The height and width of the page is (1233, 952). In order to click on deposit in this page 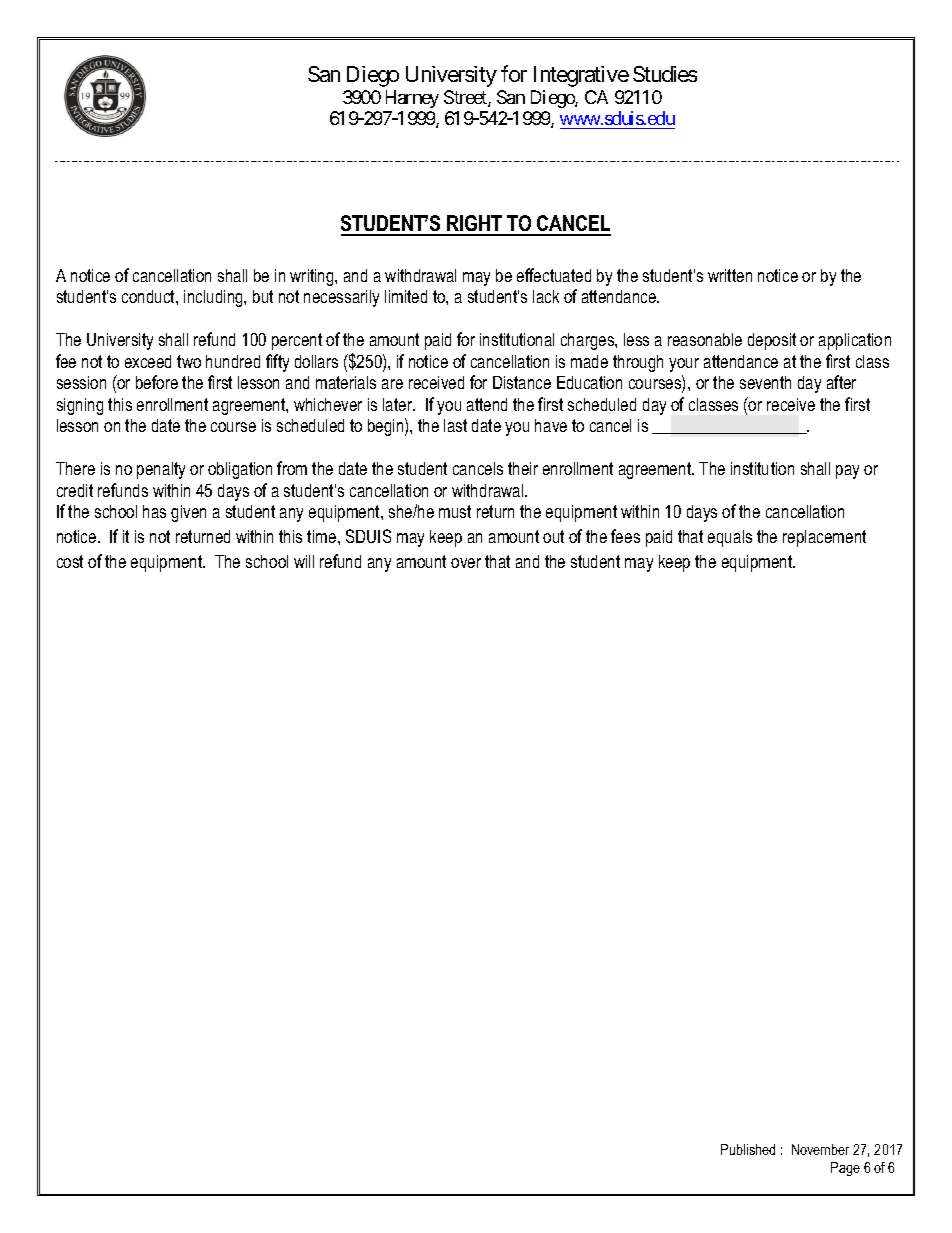, I will do `click(772, 341)`.
